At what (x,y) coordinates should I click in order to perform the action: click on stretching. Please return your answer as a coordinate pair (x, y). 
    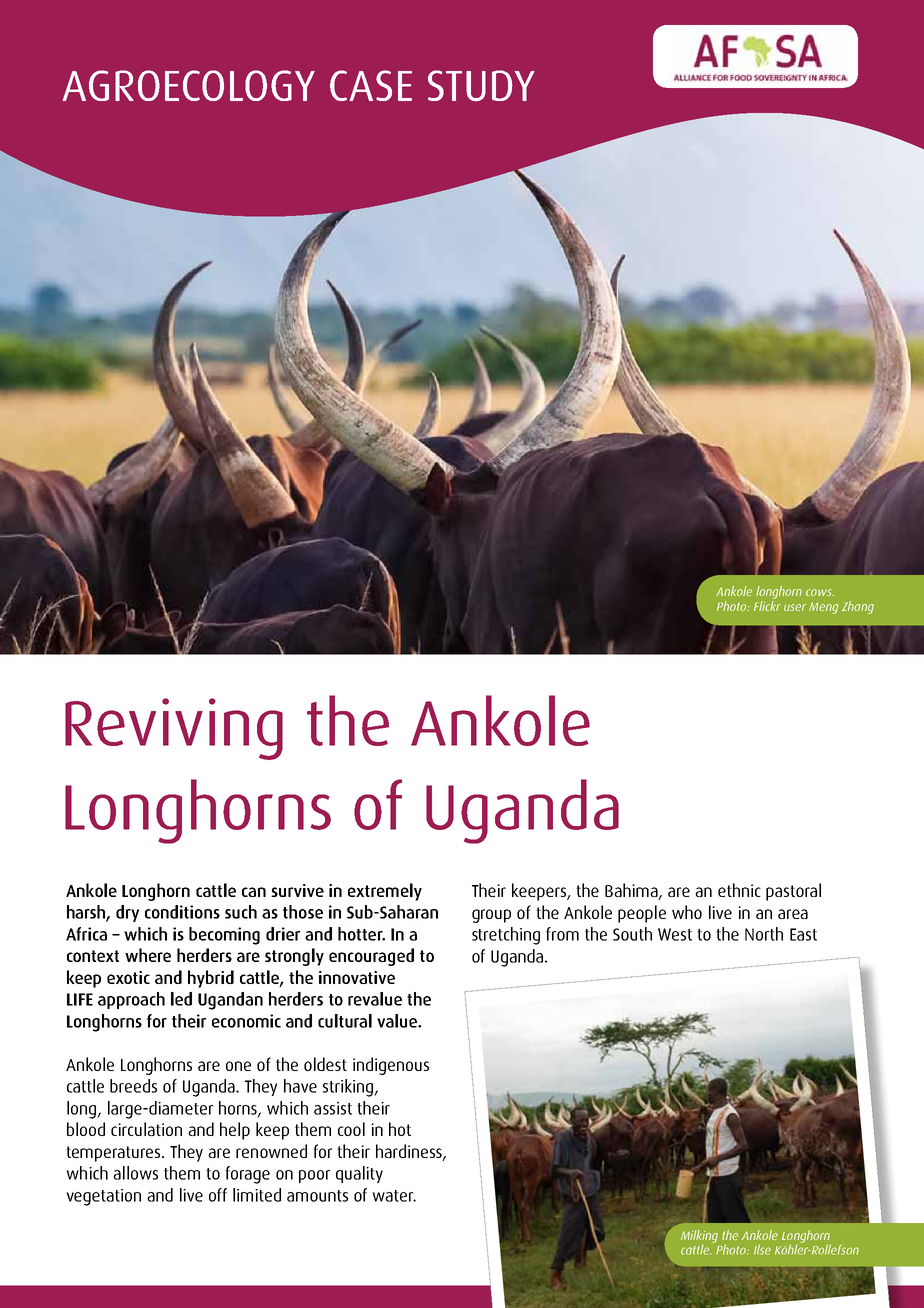
    Looking at the image, I should click on (506, 936).
